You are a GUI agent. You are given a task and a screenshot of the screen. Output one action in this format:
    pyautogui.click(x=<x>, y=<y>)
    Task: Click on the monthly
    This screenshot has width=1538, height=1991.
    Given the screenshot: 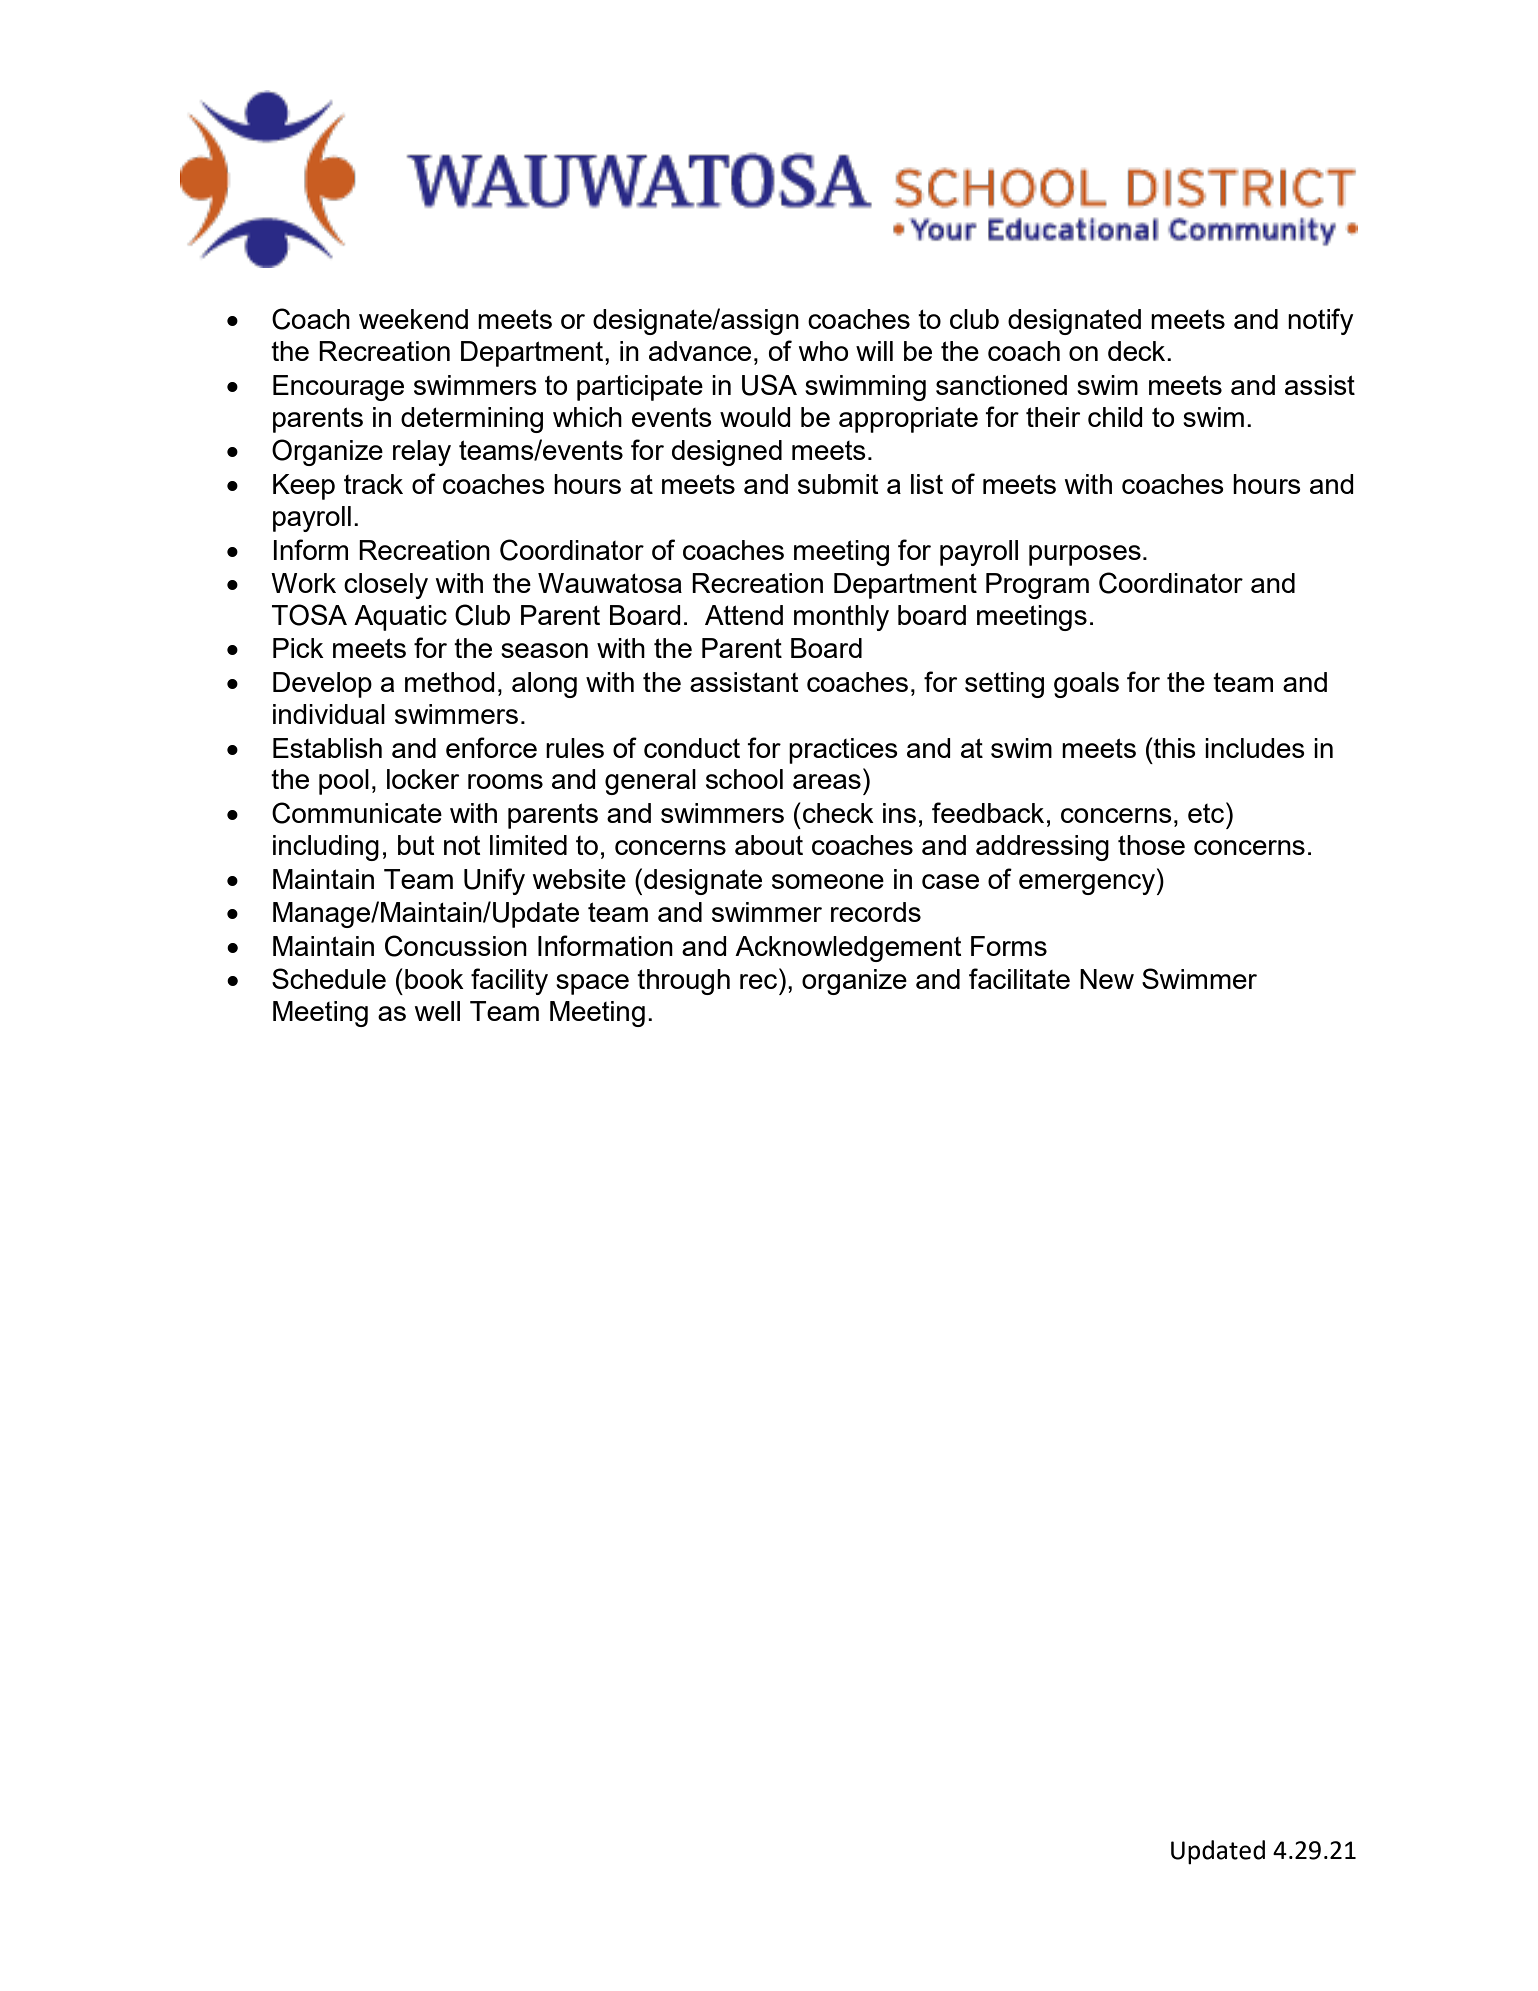 What is the action you would take?
    pyautogui.click(x=841, y=618)
